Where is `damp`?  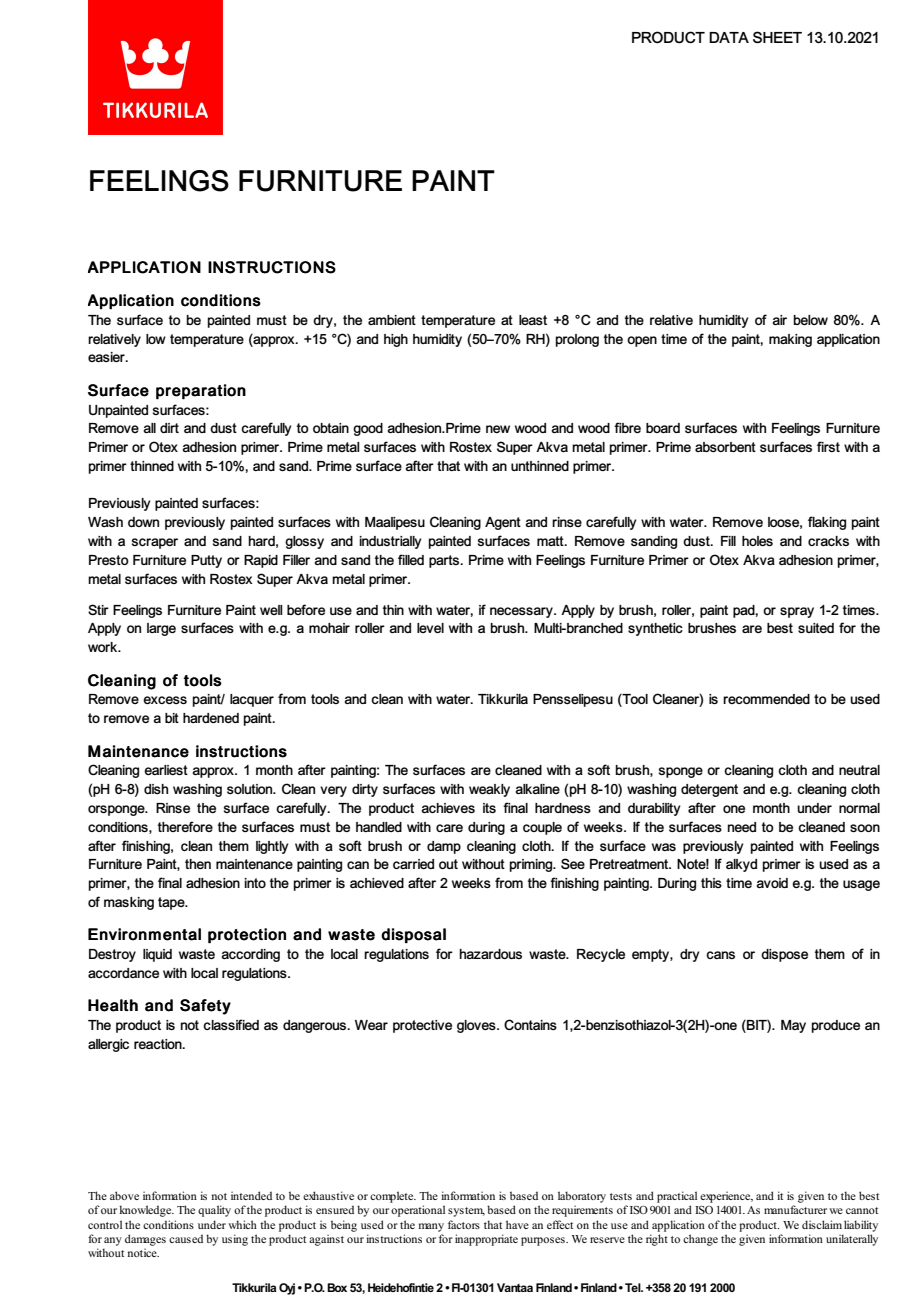
damp is located at coordinates (444, 847).
